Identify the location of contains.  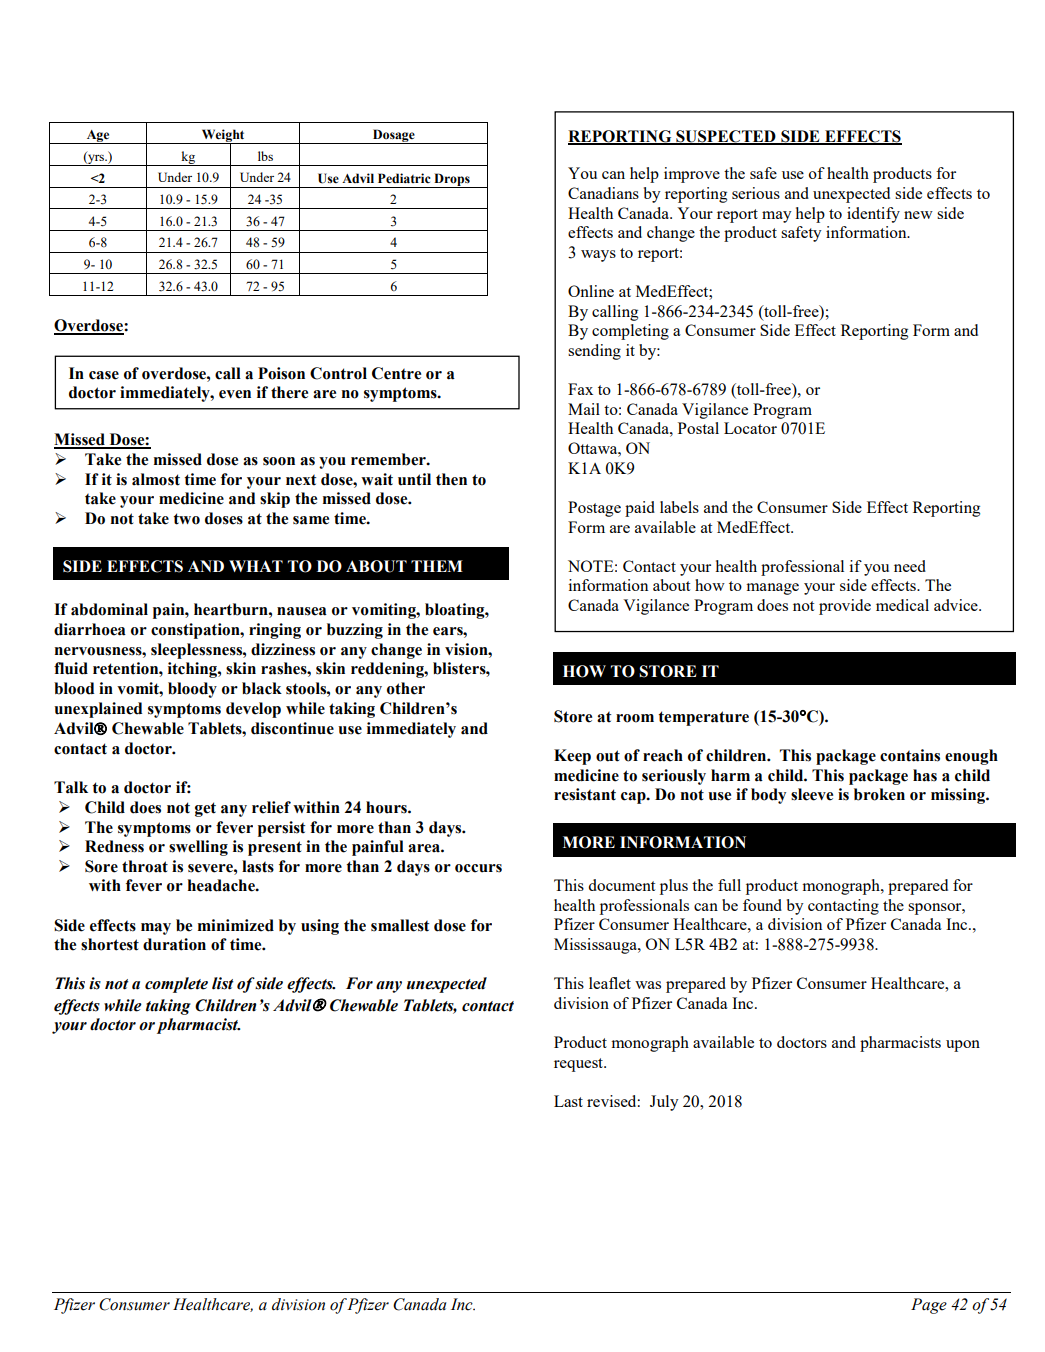
(910, 755).
